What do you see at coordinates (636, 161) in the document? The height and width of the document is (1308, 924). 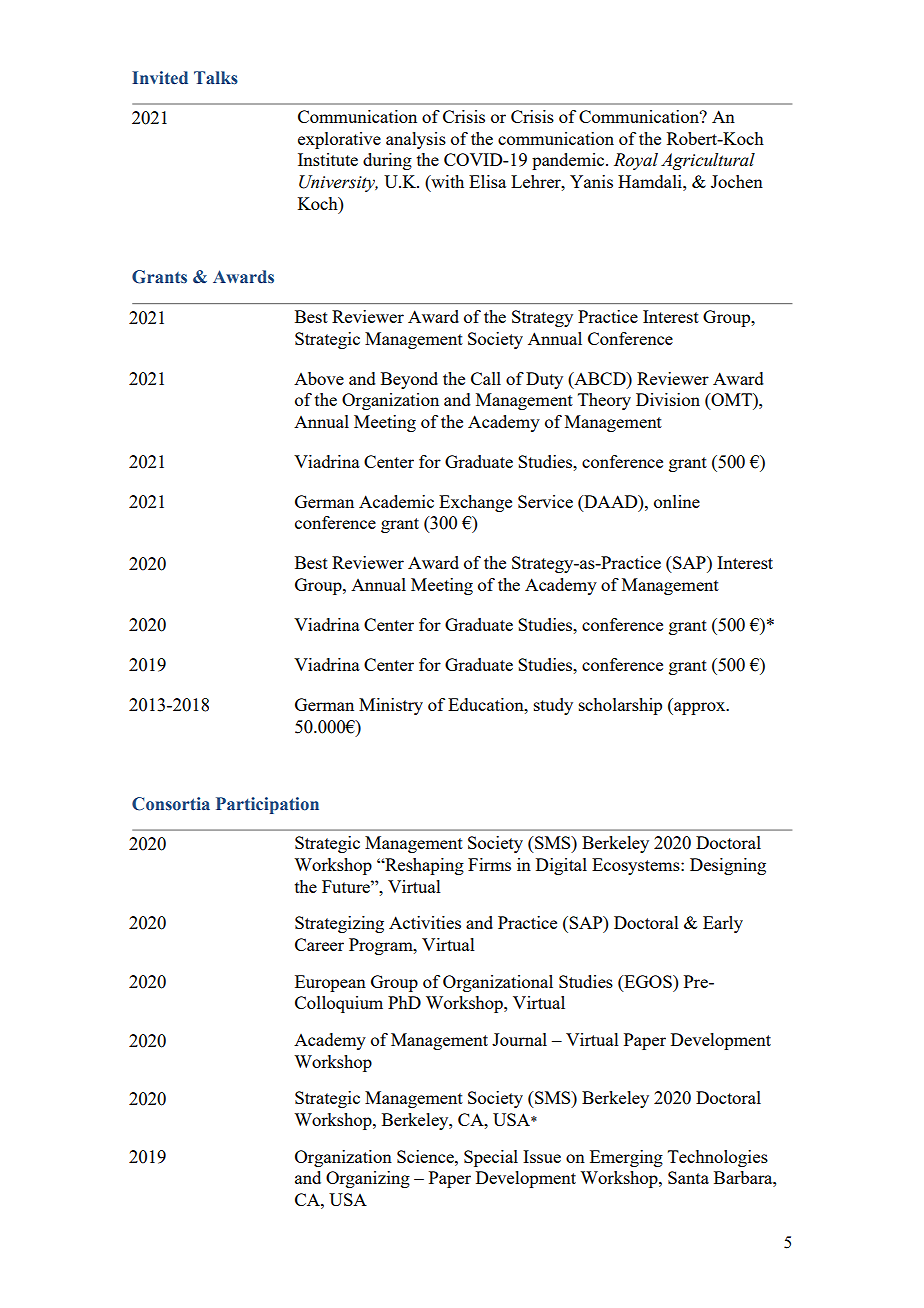 I see `Royal` at bounding box center [636, 161].
